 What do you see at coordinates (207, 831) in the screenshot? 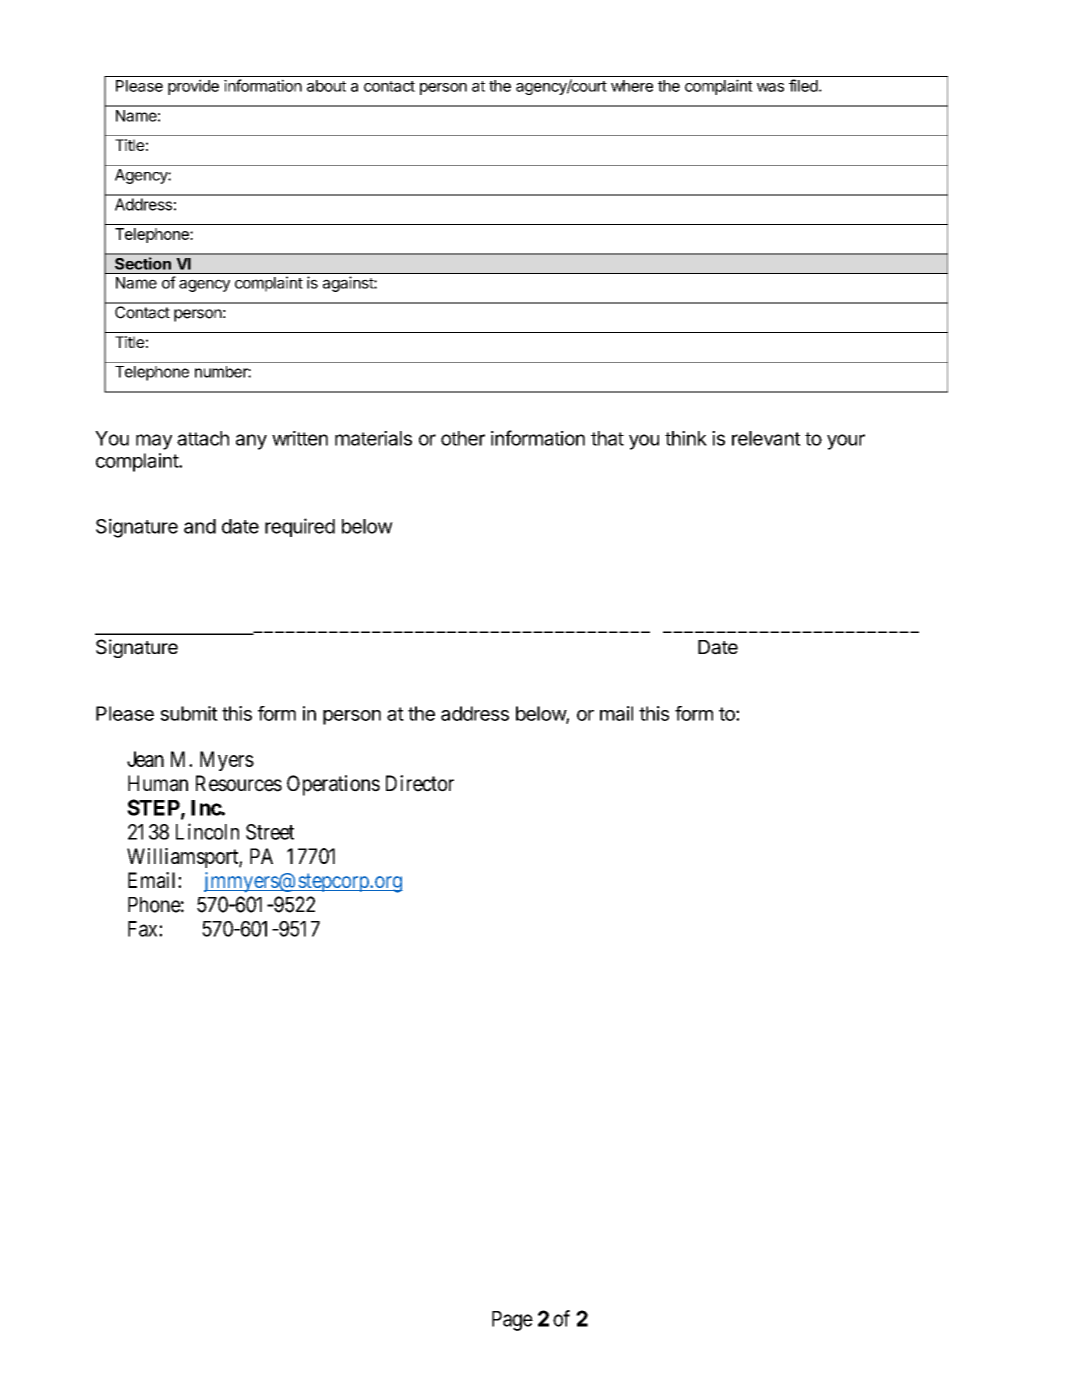
I see `Lincoln` at bounding box center [207, 831].
